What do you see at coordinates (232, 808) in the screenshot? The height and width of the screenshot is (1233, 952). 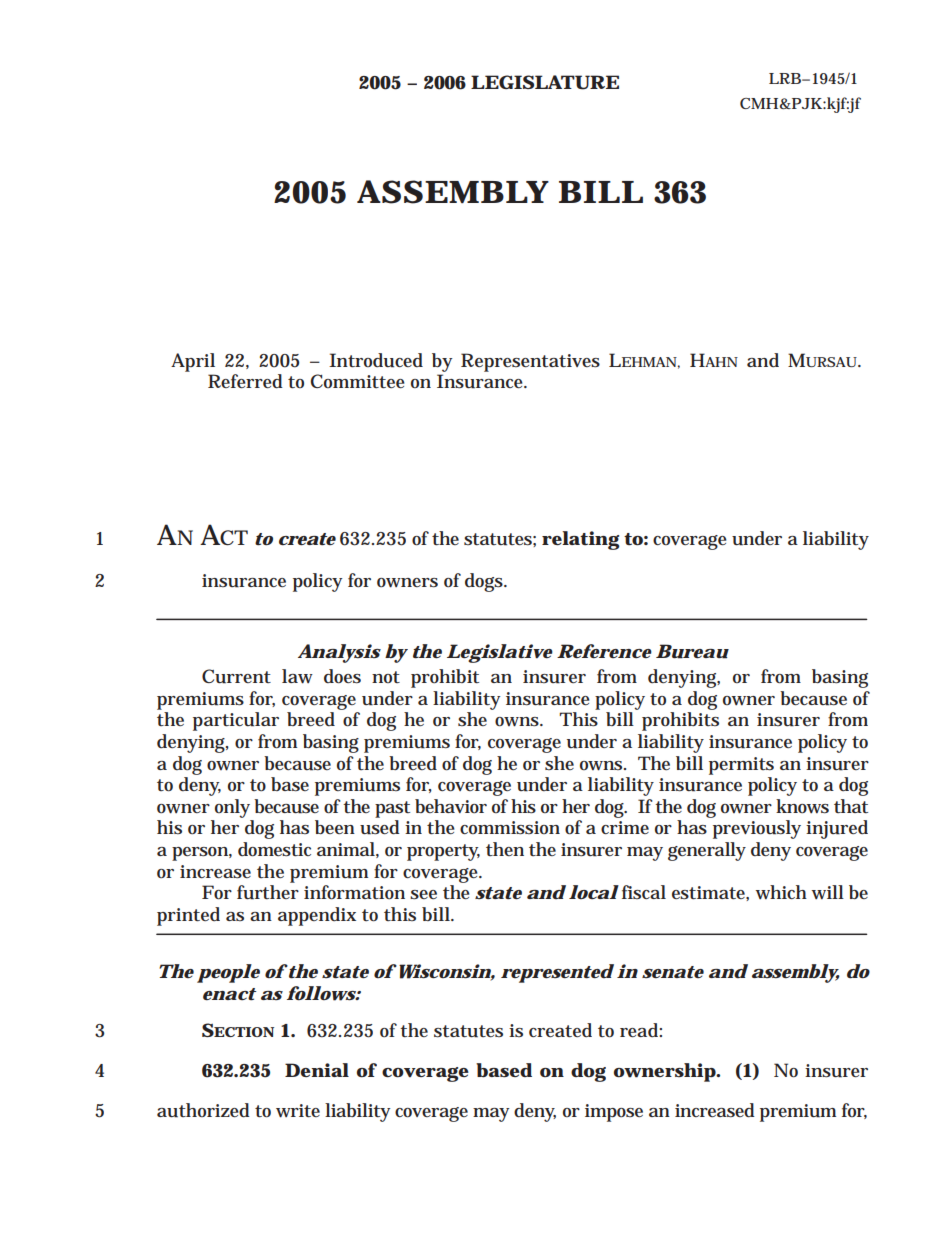 I see `only` at bounding box center [232, 808].
